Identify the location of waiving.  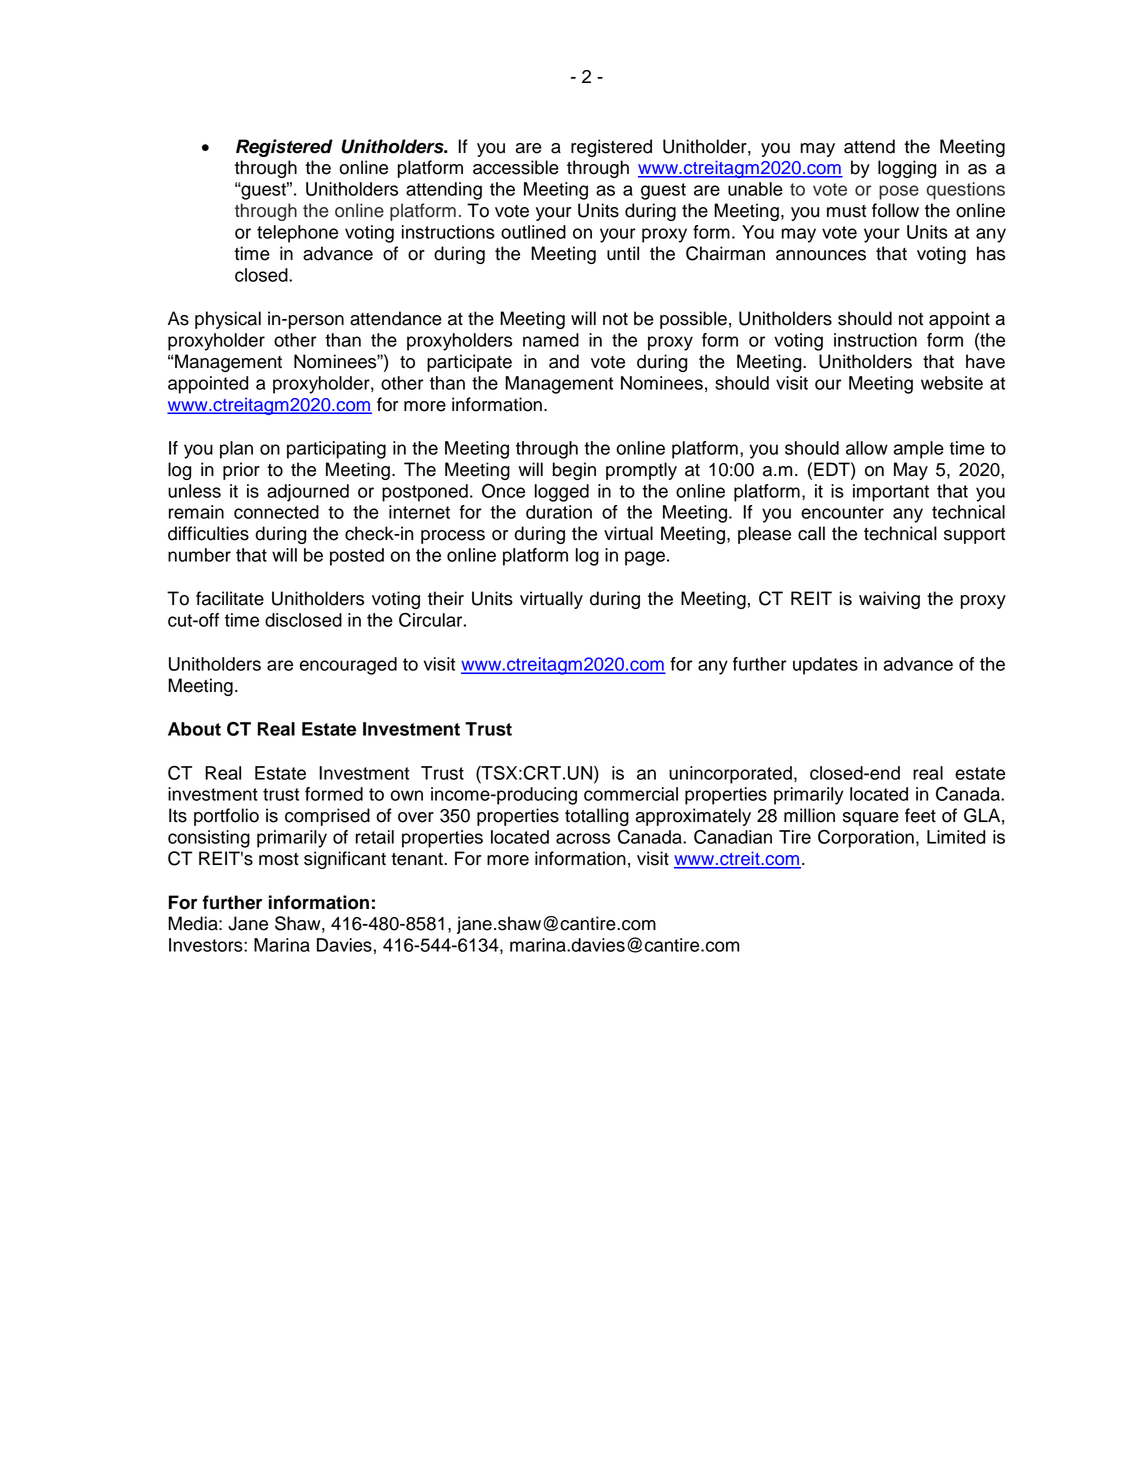
(889, 600).
